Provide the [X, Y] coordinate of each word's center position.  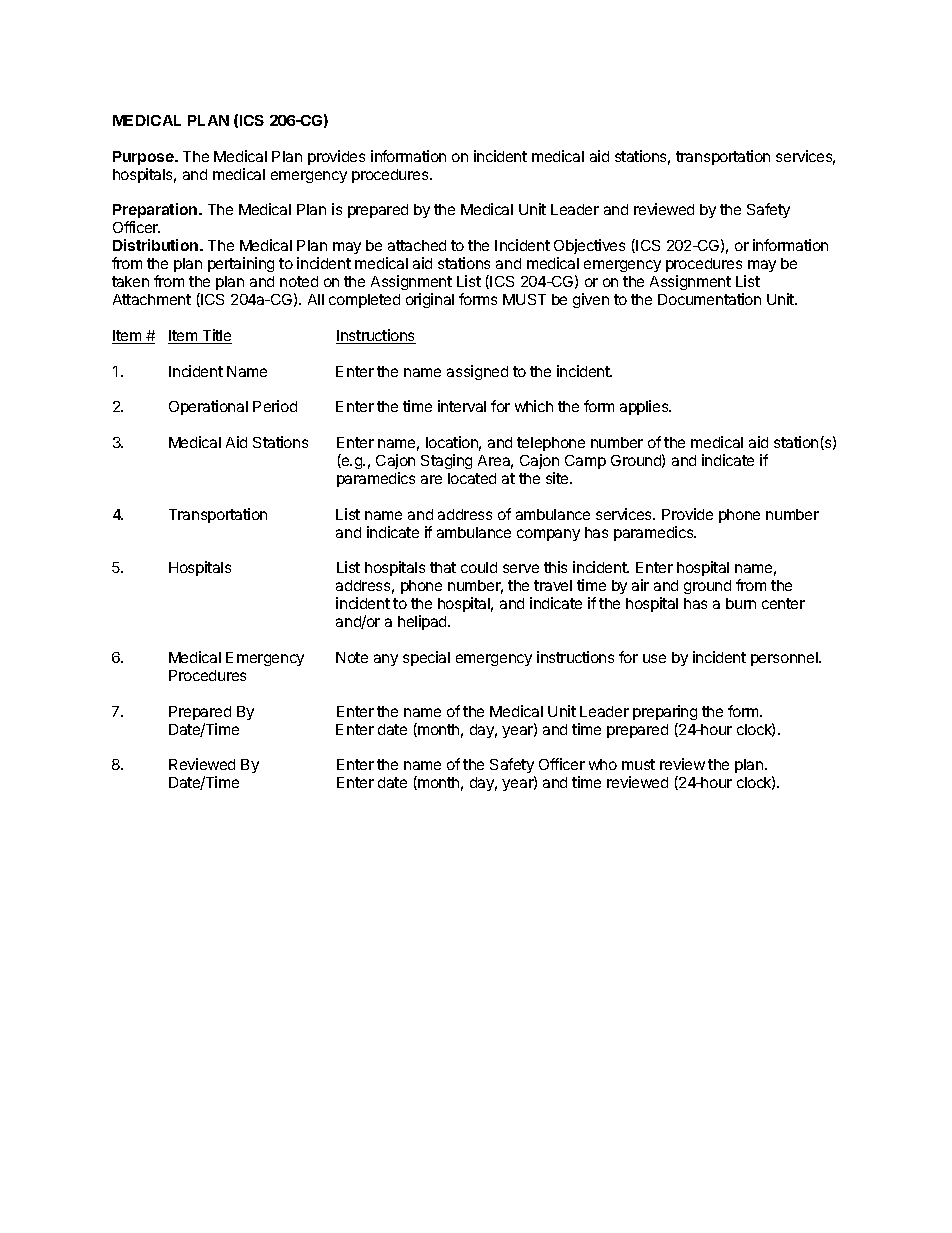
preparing [665, 712]
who [603, 764]
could [479, 567]
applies [645, 407]
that [443, 567]
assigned [477, 372]
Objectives [589, 248]
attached [417, 245]
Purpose [144, 158]
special [426, 658]
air [640, 585]
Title [216, 336]
